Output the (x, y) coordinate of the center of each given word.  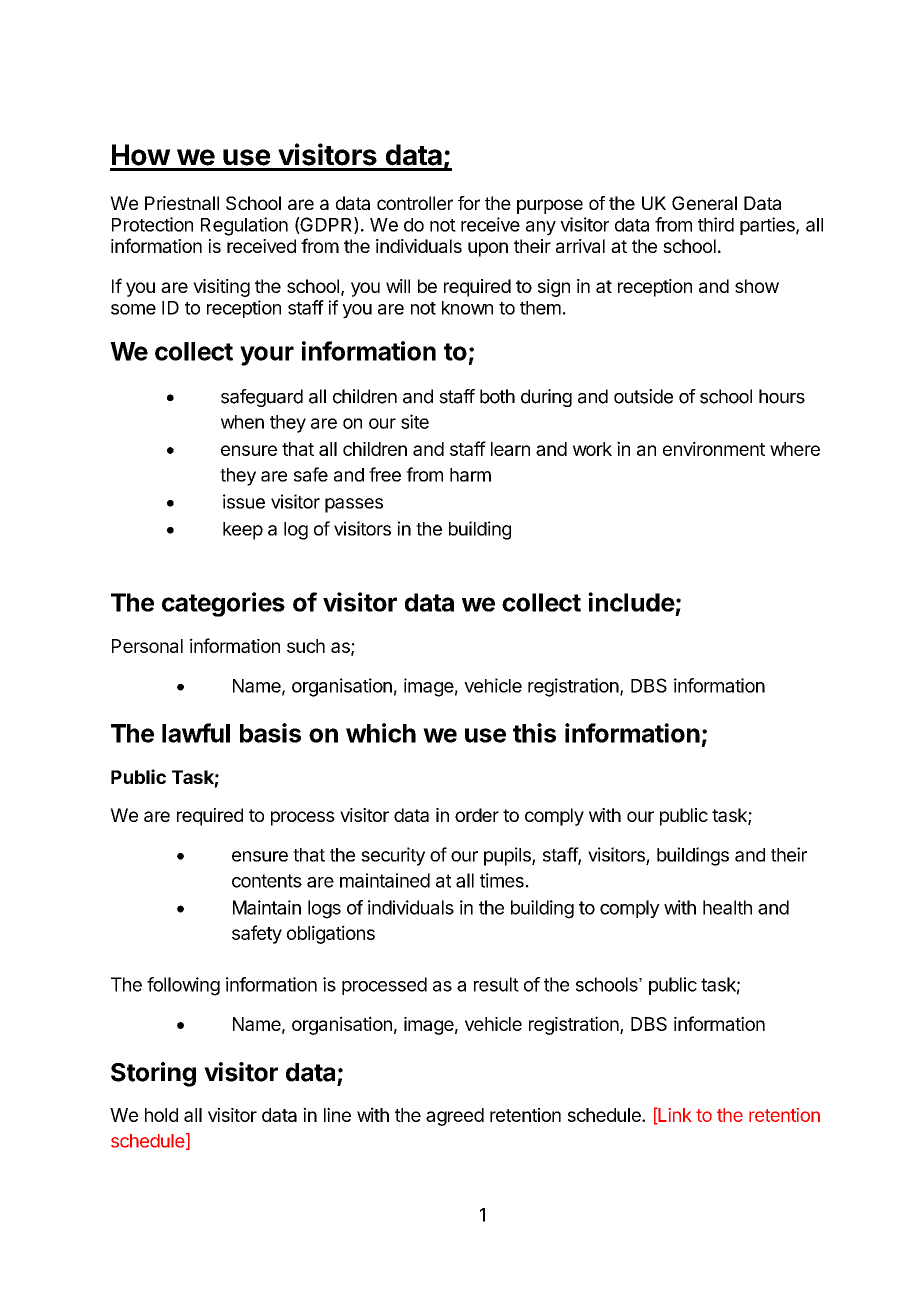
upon (488, 249)
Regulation (244, 226)
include (631, 602)
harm (470, 475)
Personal (147, 646)
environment (714, 448)
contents (267, 881)
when (242, 422)
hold (161, 1115)
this (534, 733)
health (727, 907)
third (716, 224)
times (502, 880)
